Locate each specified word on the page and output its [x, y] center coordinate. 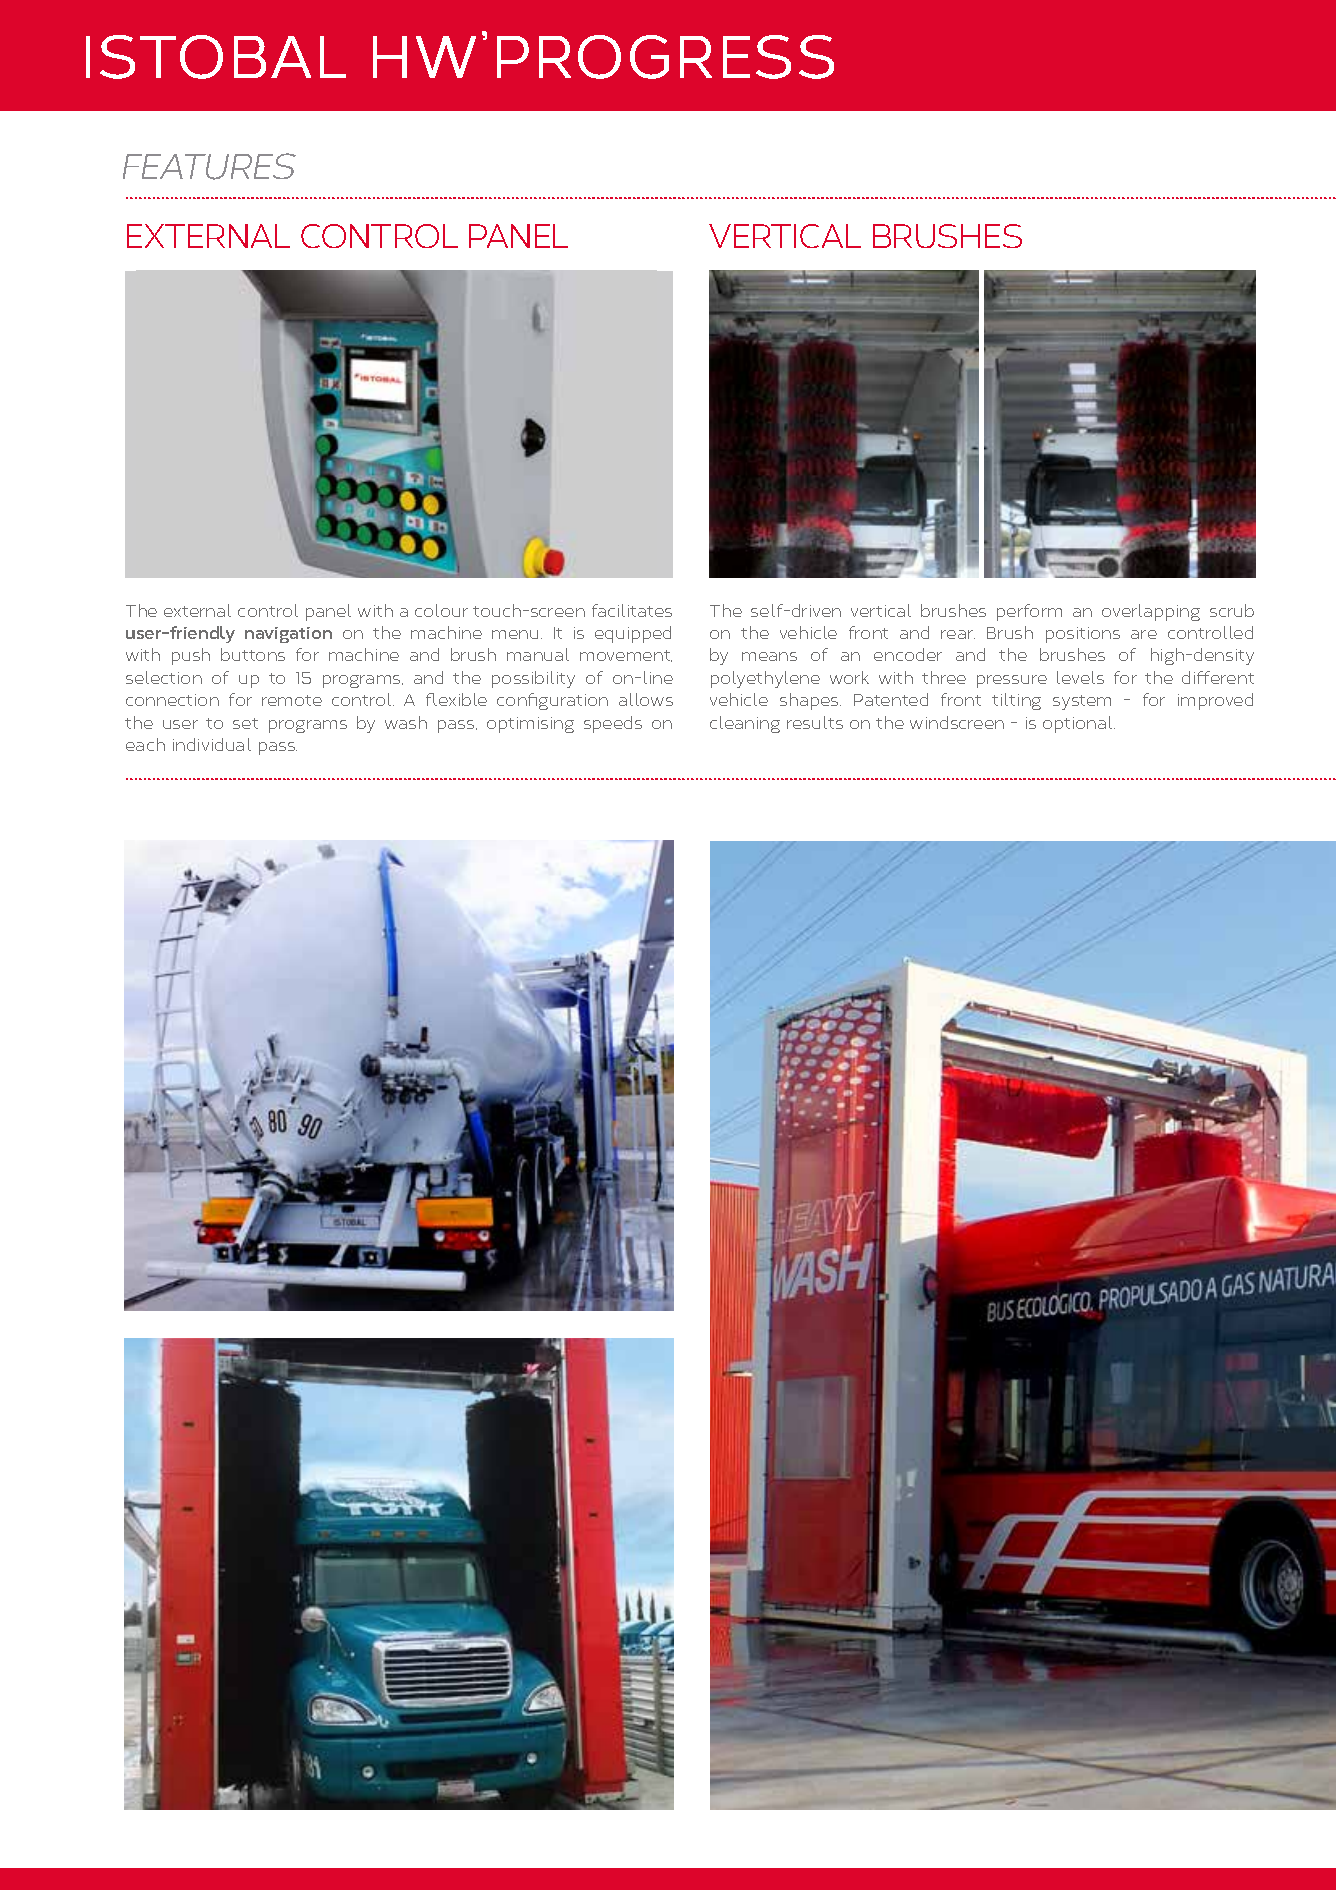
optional [1079, 724]
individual [212, 744]
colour [441, 610]
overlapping [1151, 612]
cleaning [745, 724]
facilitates [632, 610]
